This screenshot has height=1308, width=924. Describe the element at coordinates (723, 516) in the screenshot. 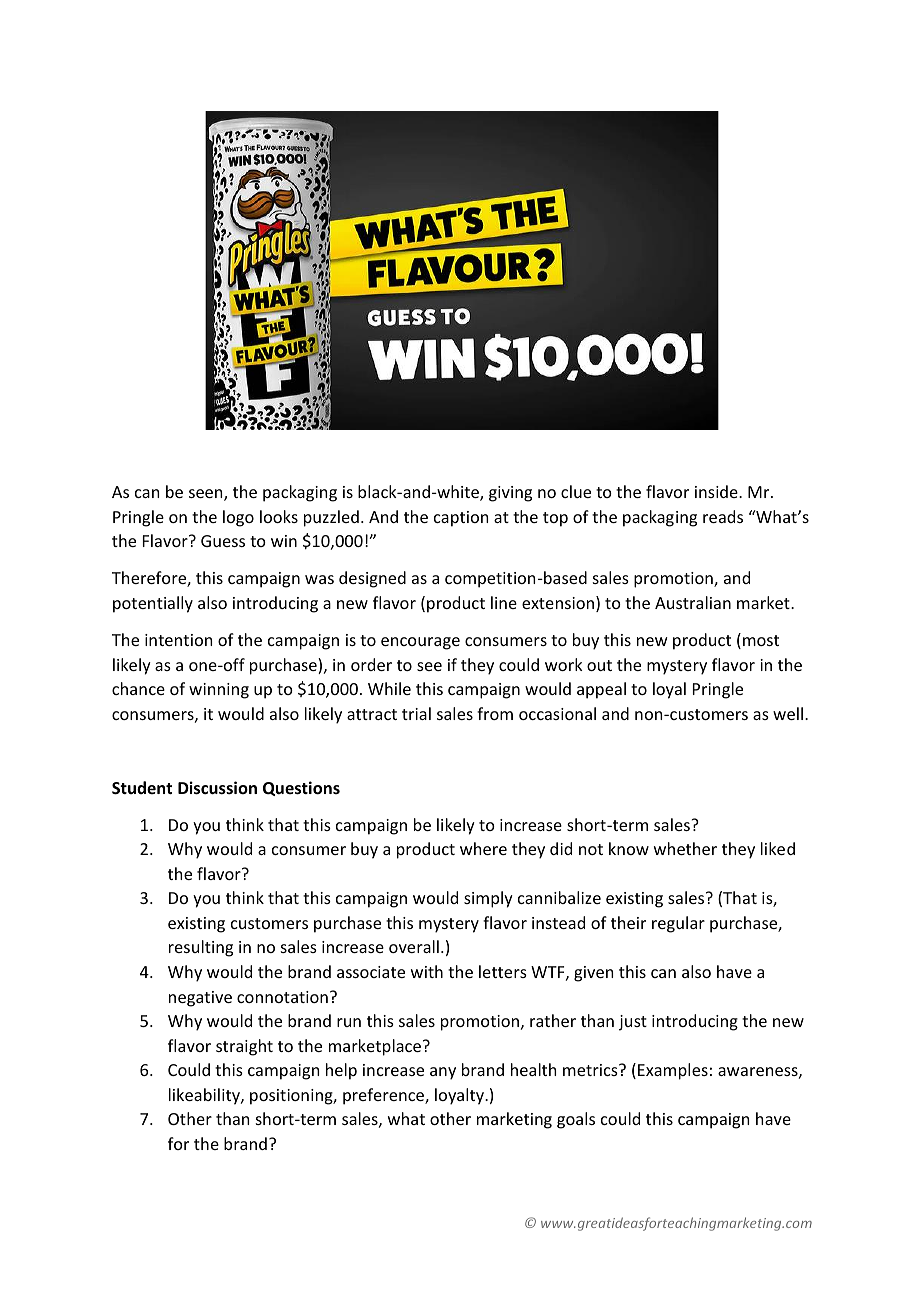

I see `reads` at that location.
